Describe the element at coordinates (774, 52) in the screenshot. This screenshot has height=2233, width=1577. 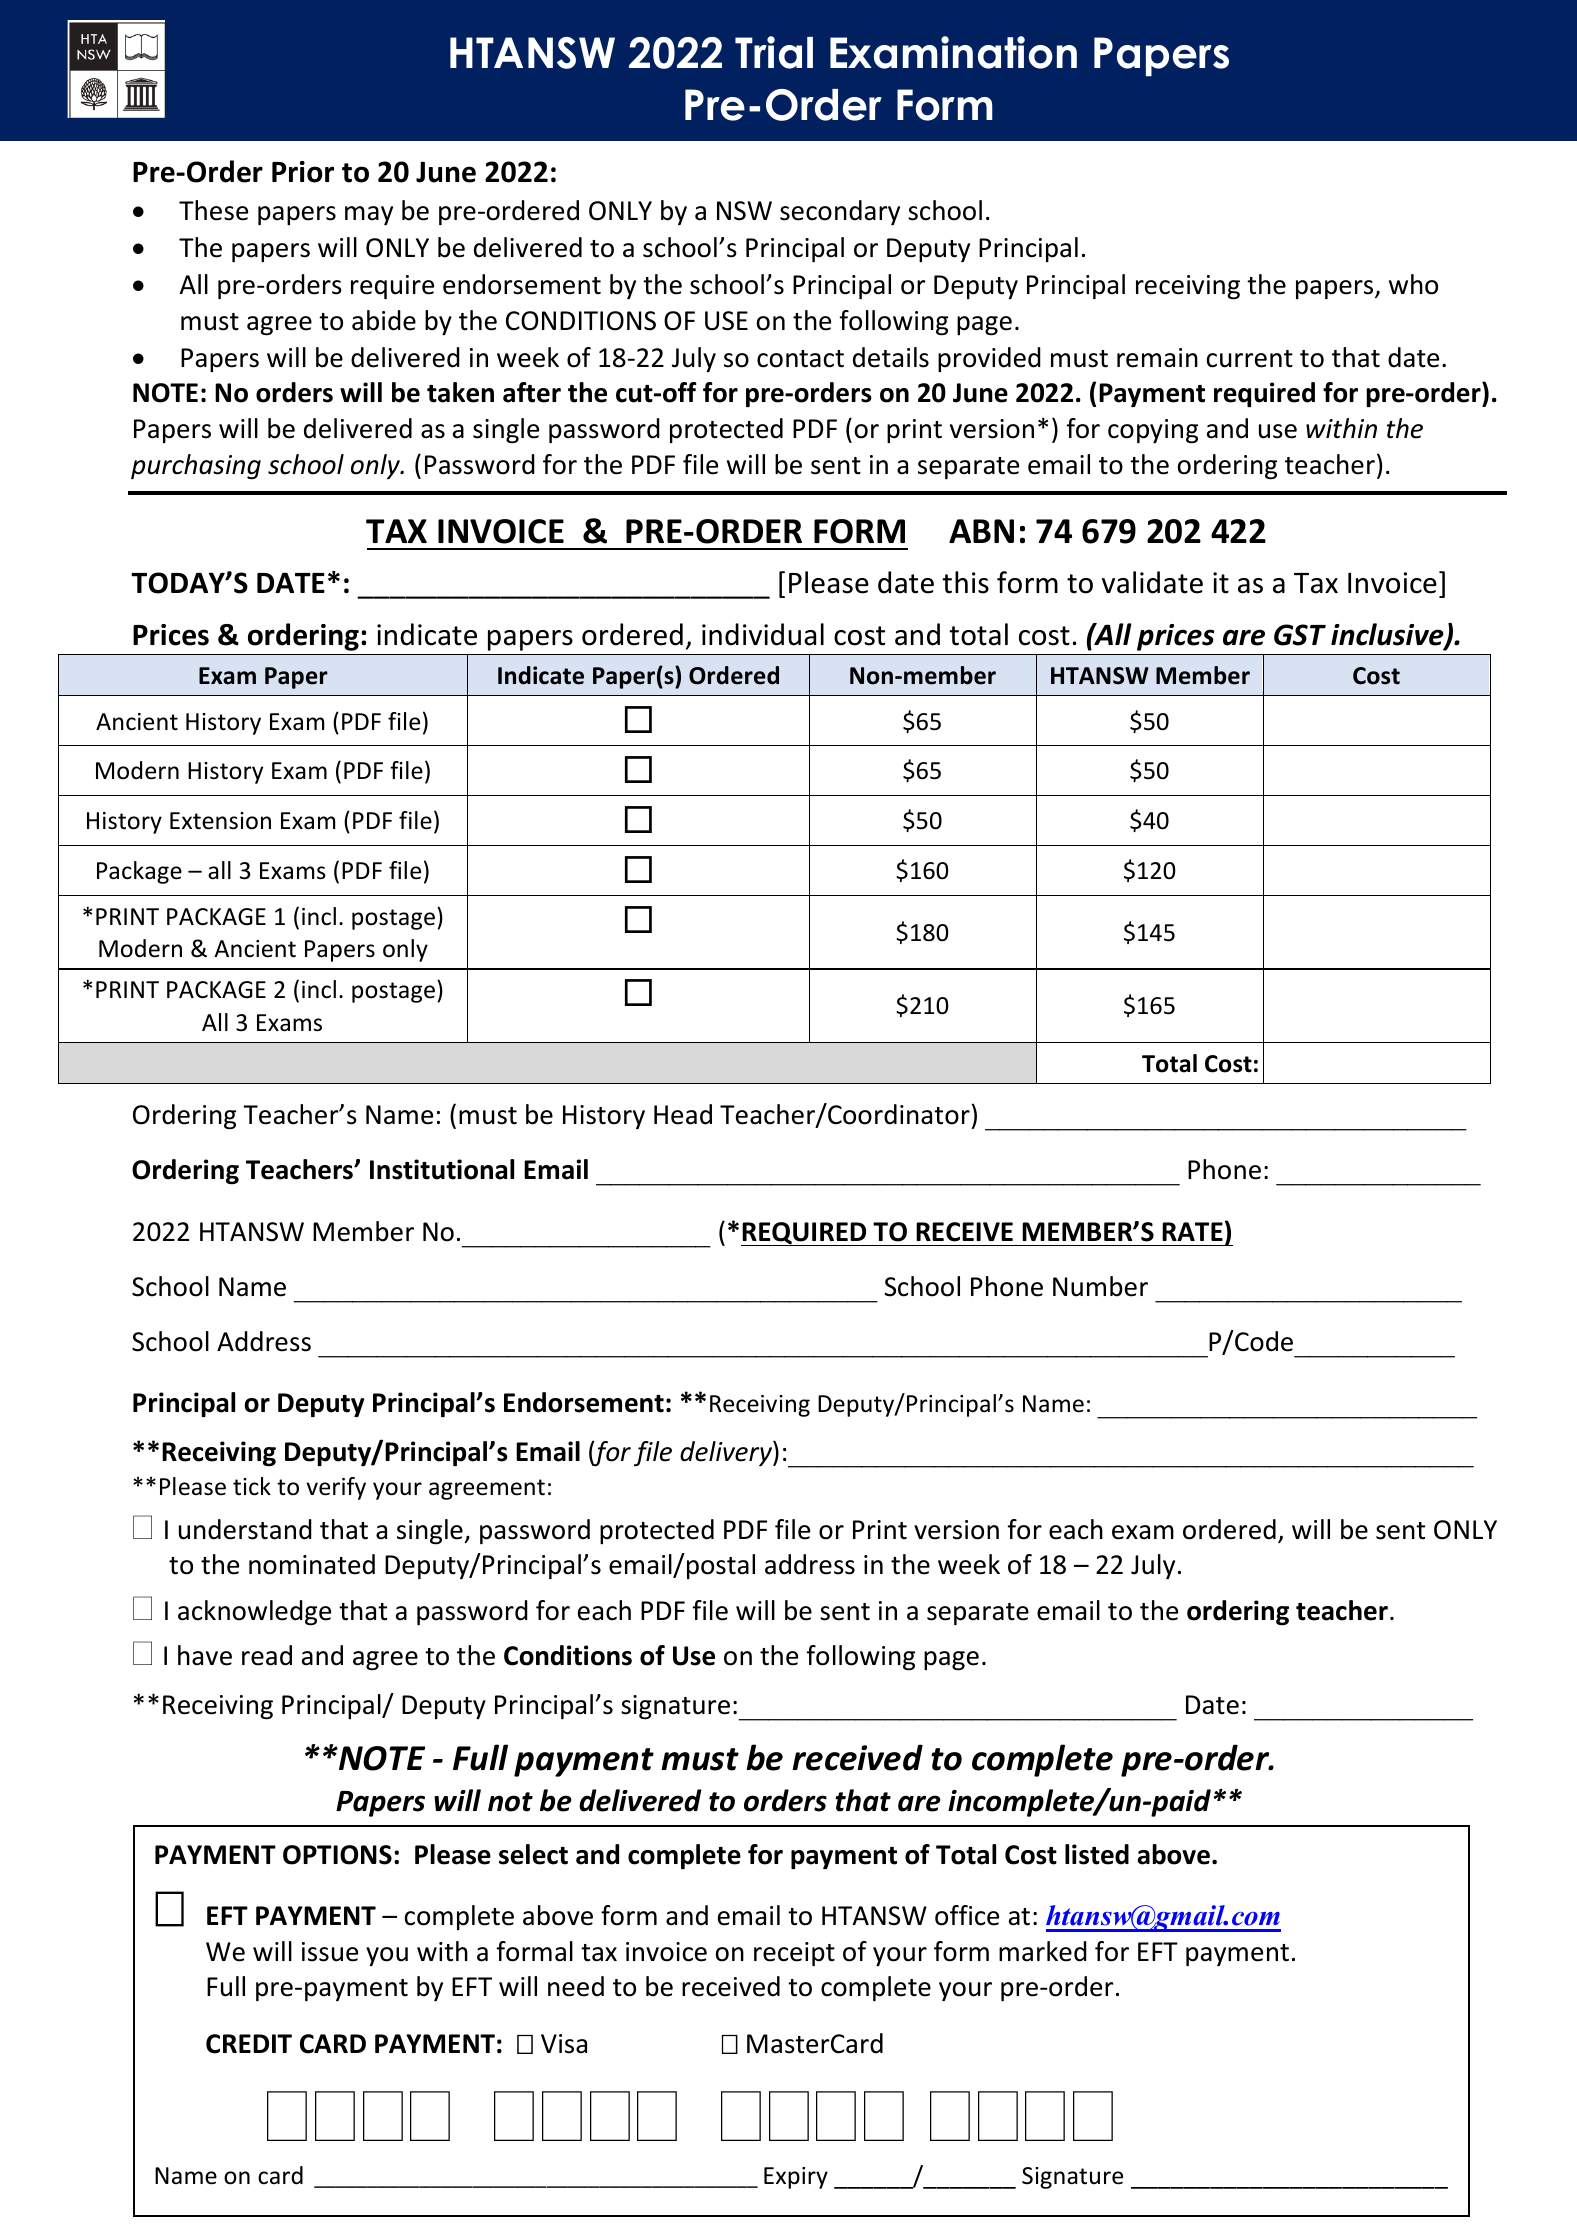
I see `Trial` at that location.
